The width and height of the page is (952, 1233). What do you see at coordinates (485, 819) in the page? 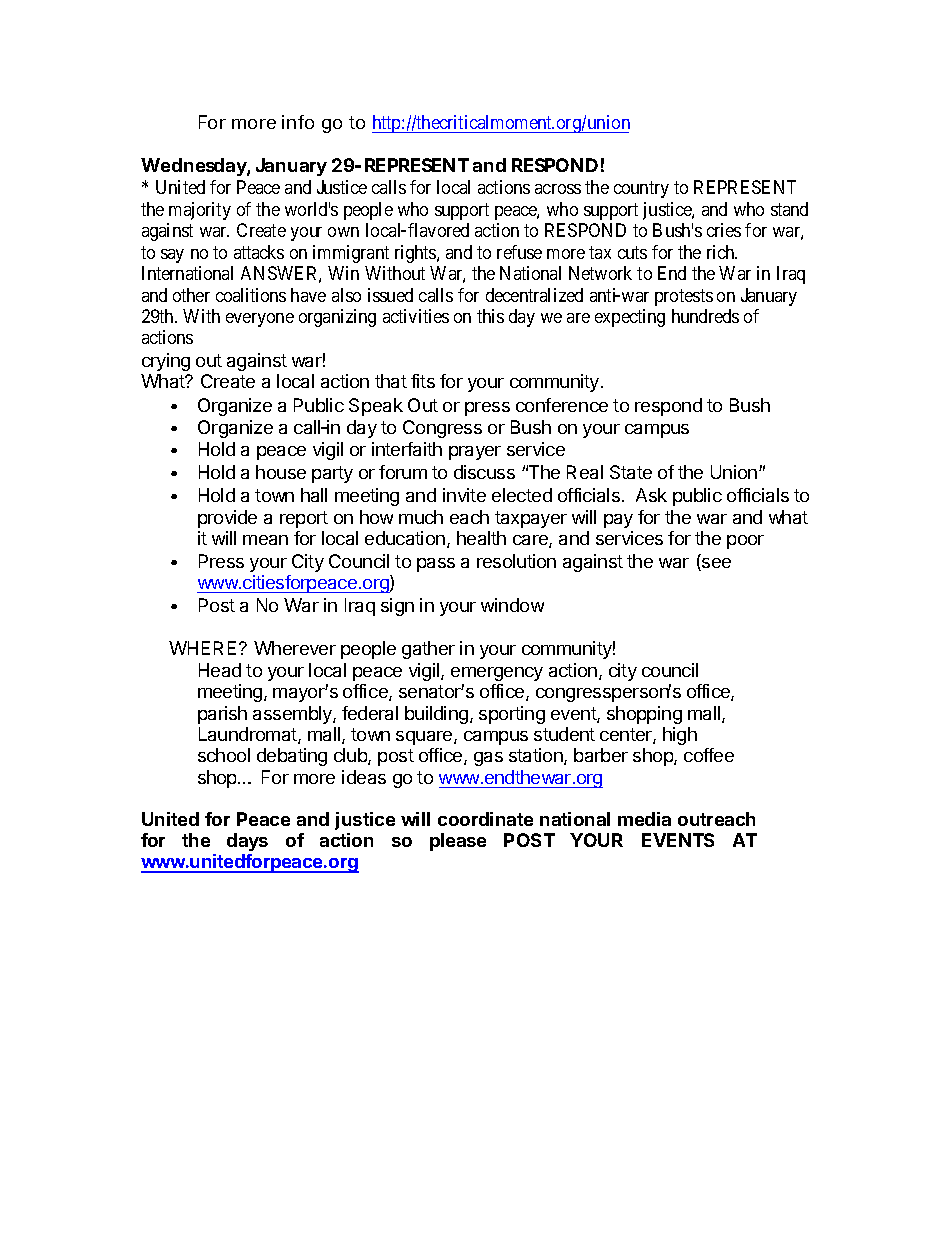
I see `coordinate` at bounding box center [485, 819].
